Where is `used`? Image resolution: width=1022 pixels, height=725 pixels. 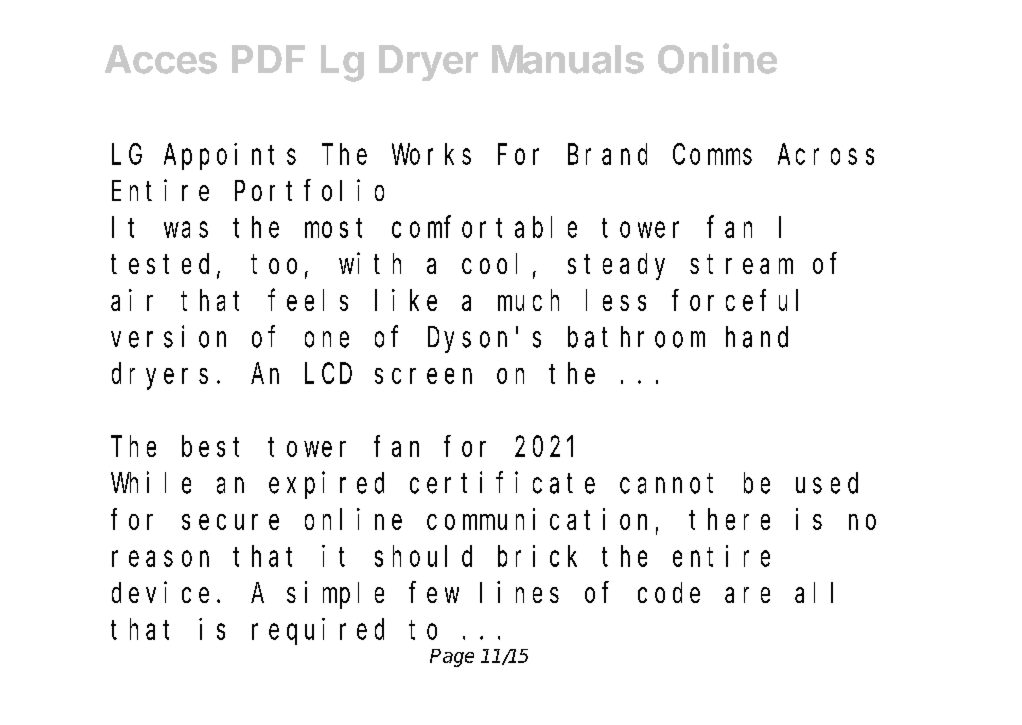
used is located at coordinates (827, 483).
